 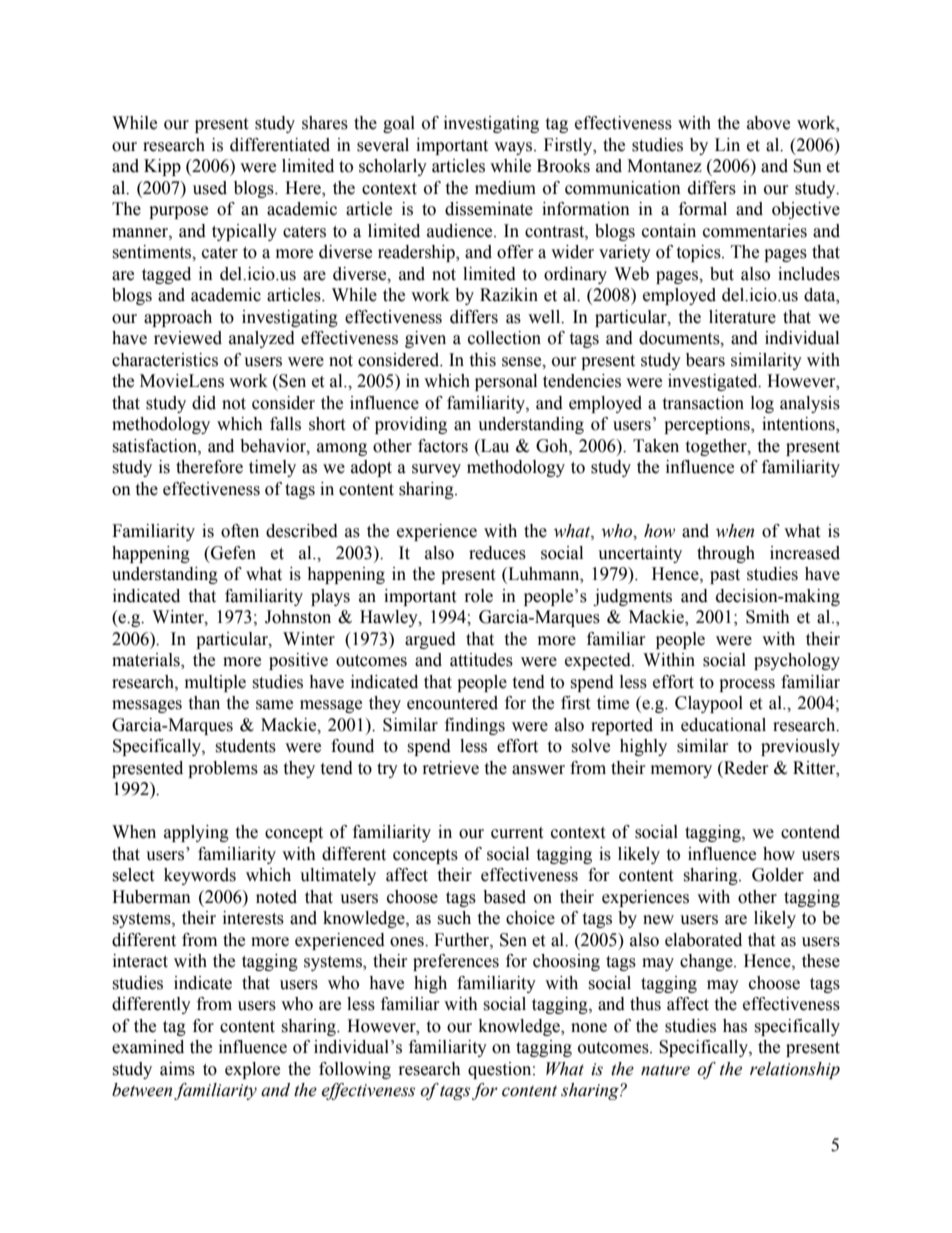 What do you see at coordinates (723, 725) in the page?
I see `educational` at bounding box center [723, 725].
